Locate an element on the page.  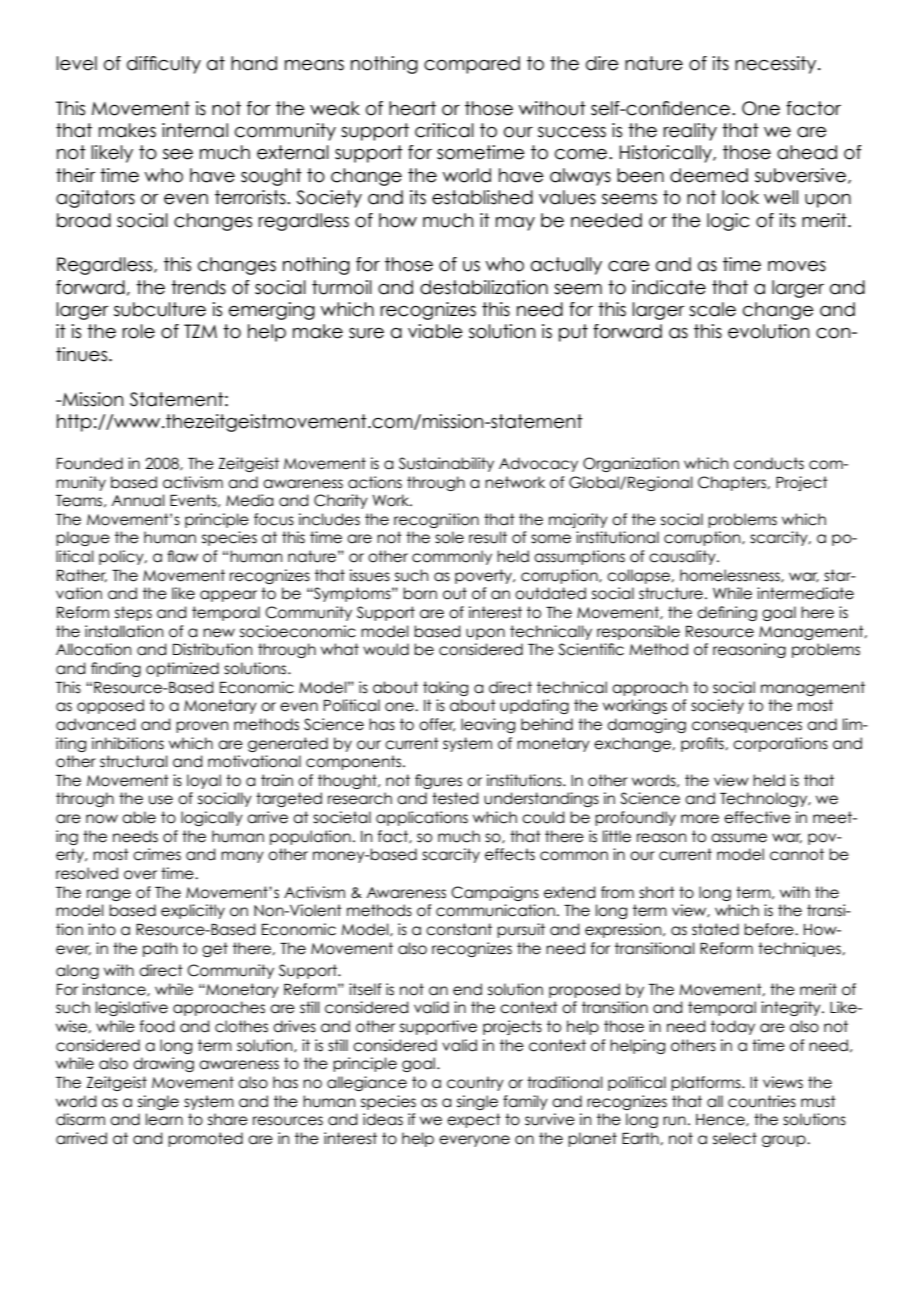
steps is located at coordinates (133, 613).
